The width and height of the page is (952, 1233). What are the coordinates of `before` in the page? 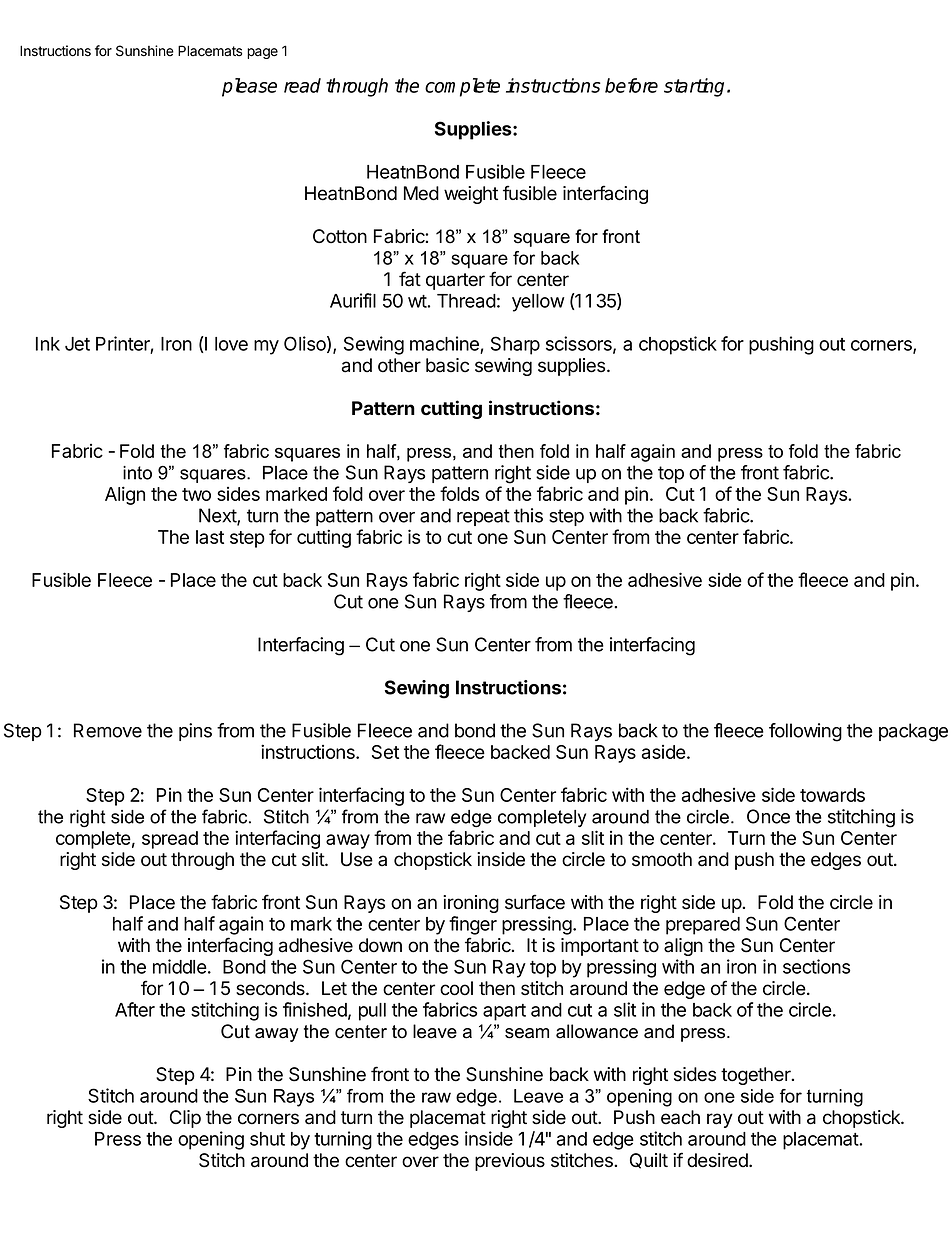 It's located at (631, 85).
